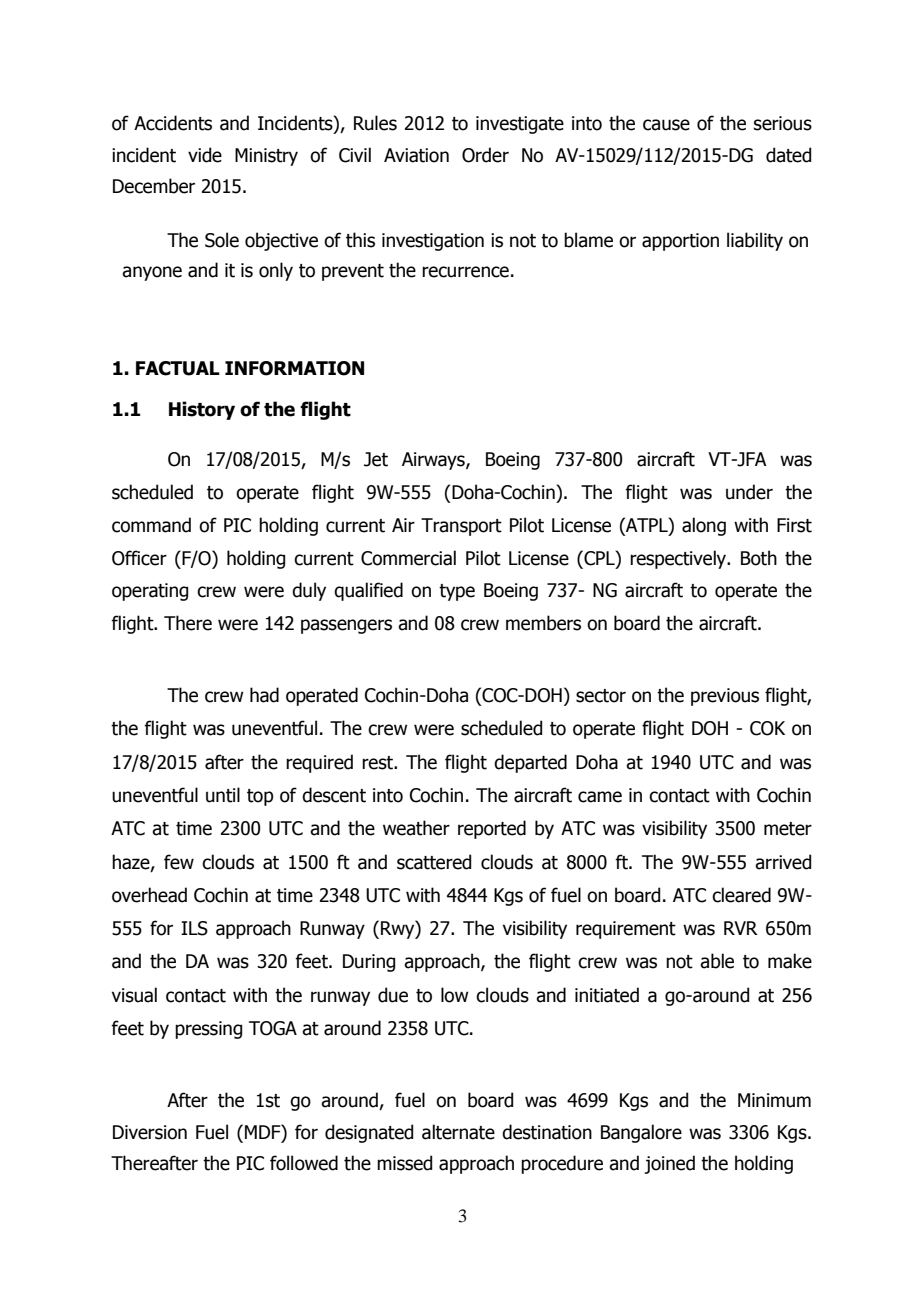 The height and width of the page is (1308, 924). I want to click on joined, so click(670, 1164).
